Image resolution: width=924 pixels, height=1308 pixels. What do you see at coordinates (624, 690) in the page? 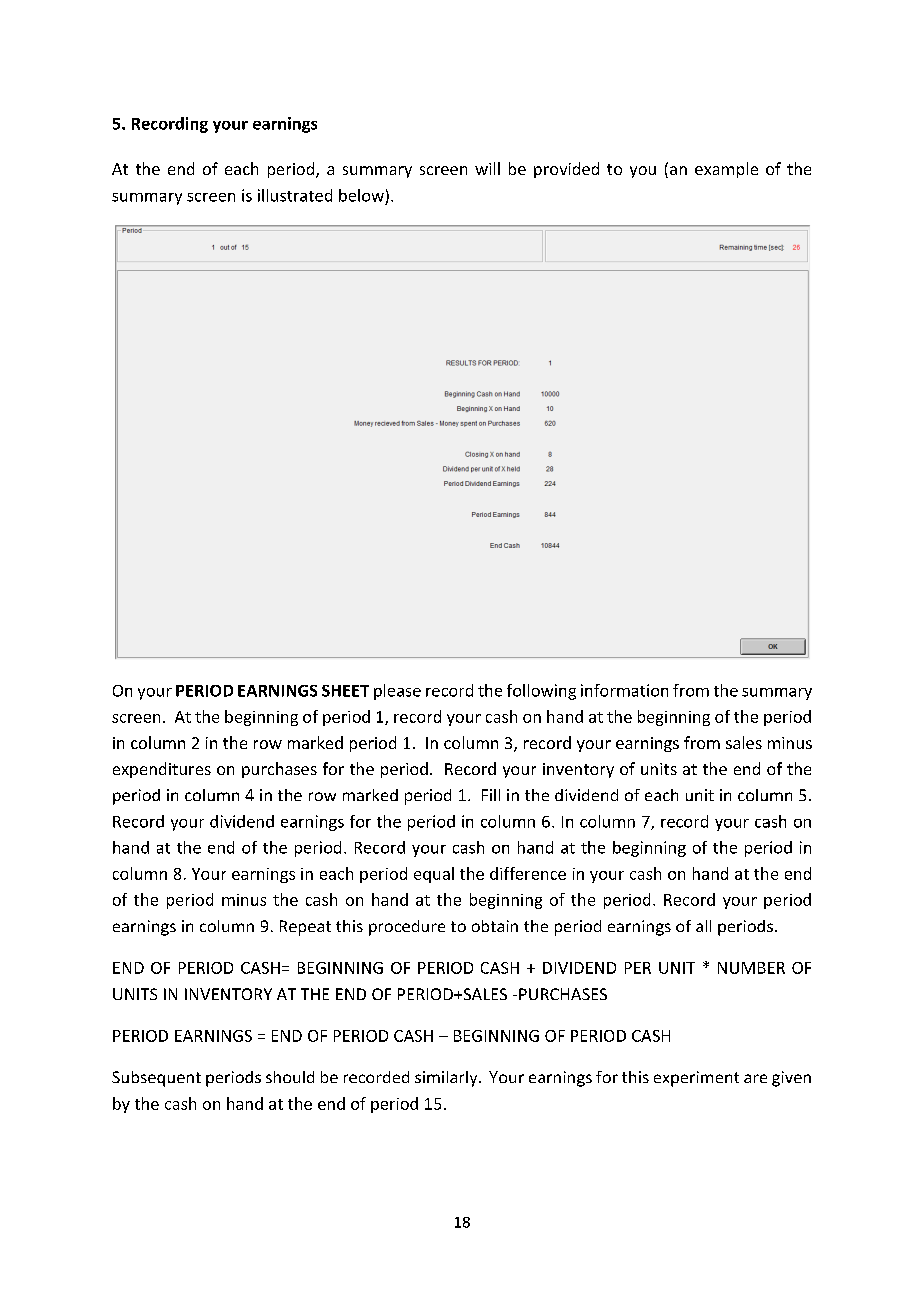
I see `information` at bounding box center [624, 690].
